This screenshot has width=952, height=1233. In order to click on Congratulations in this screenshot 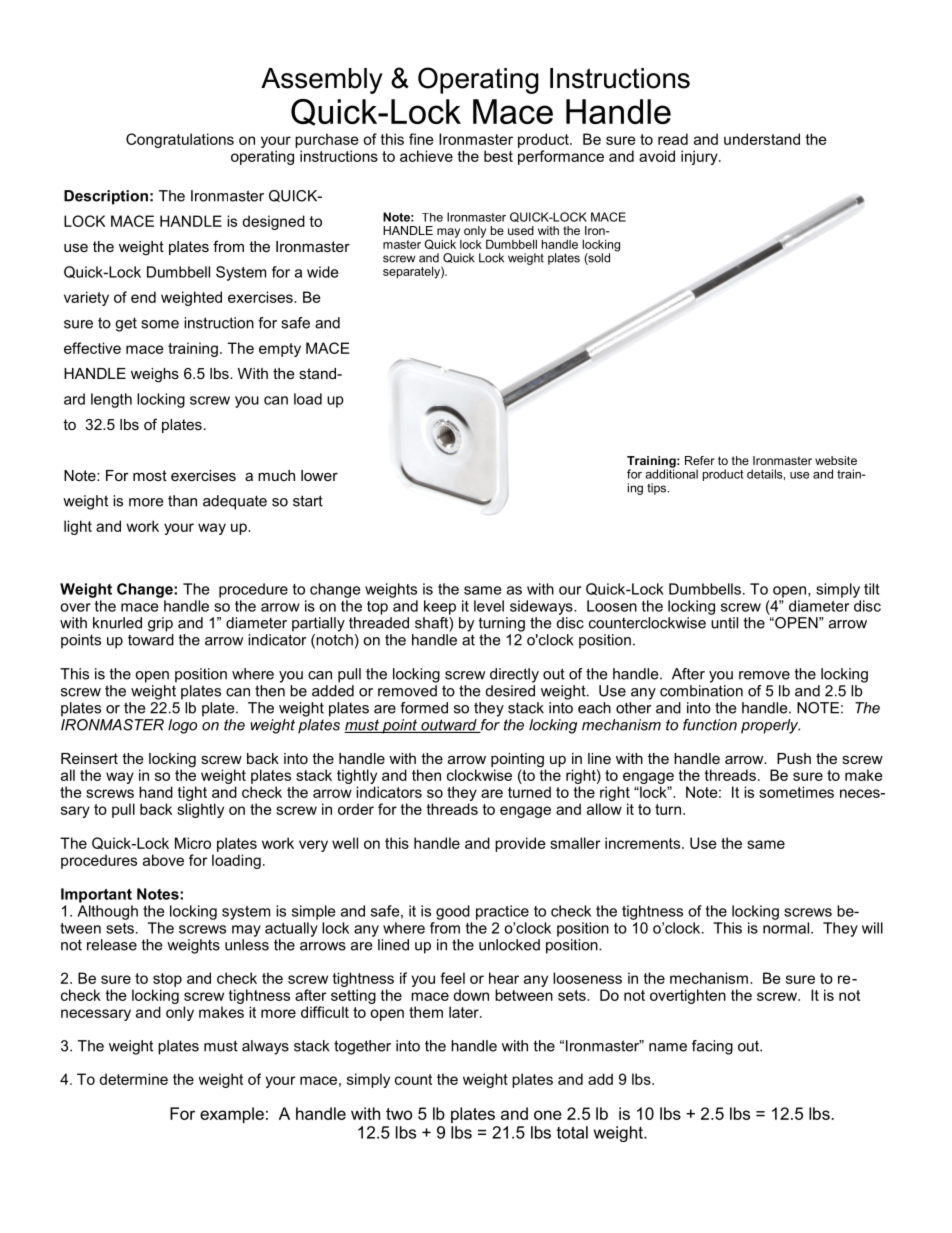, I will do `click(180, 140)`.
